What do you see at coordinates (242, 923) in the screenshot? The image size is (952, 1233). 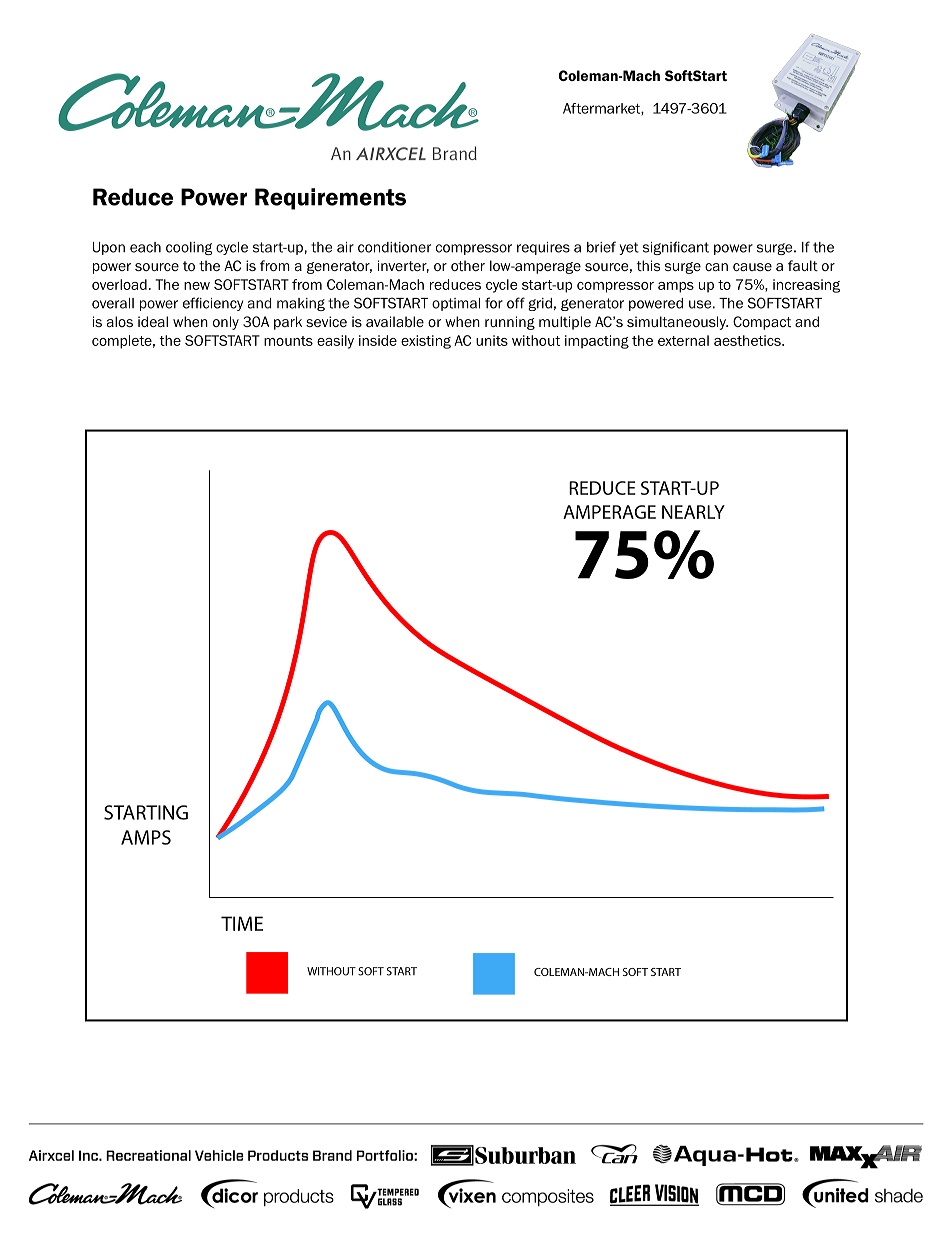 I see `TIME` at bounding box center [242, 923].
